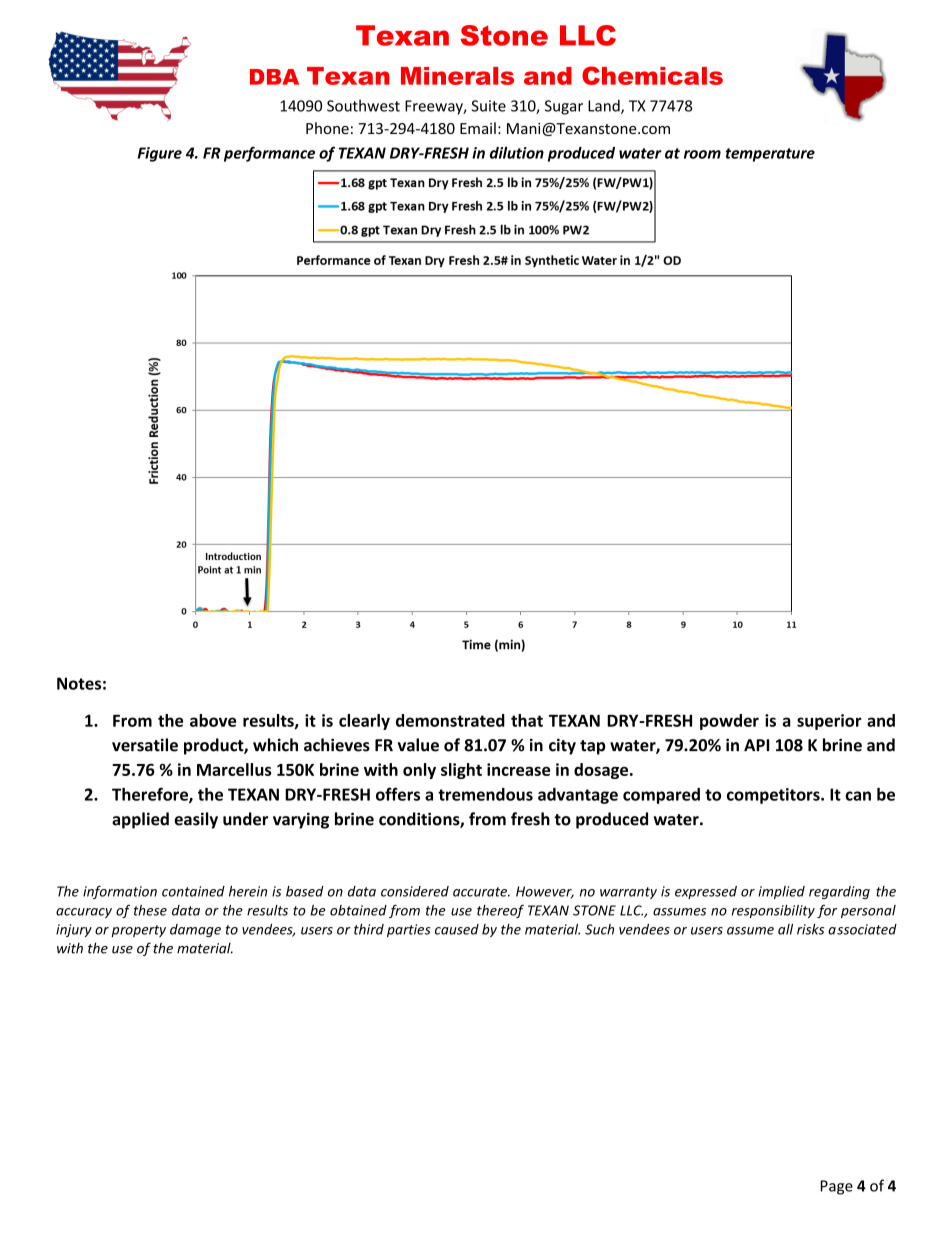 This document has width=952, height=1233. I want to click on property, so click(138, 931).
